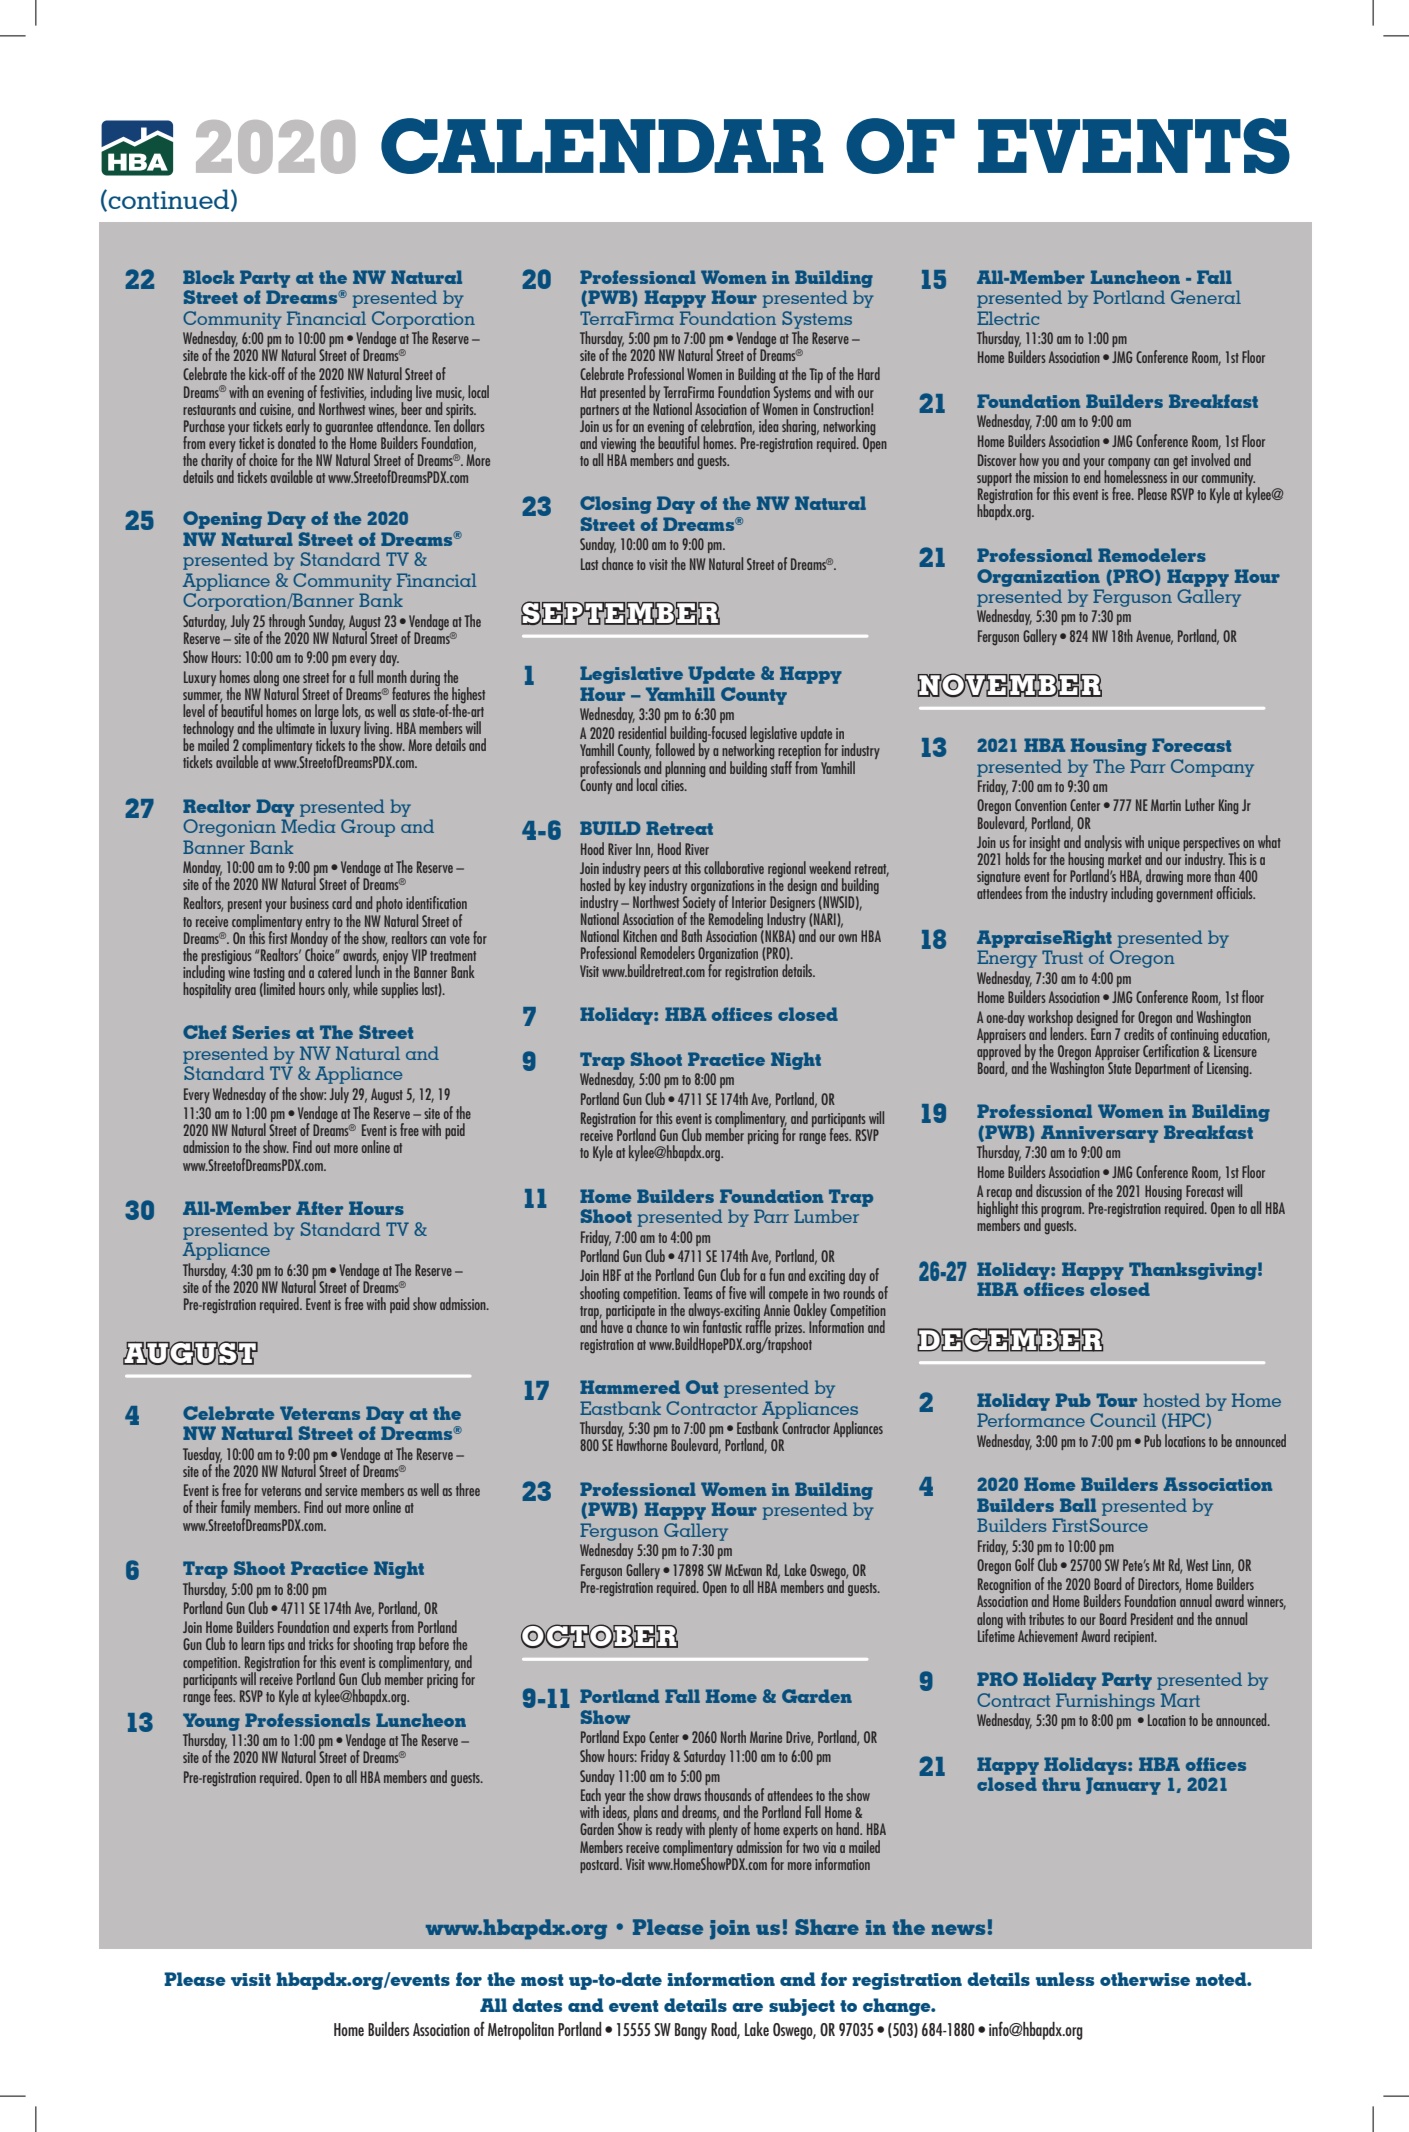  What do you see at coordinates (800, 427) in the image?
I see `sharing` at bounding box center [800, 427].
